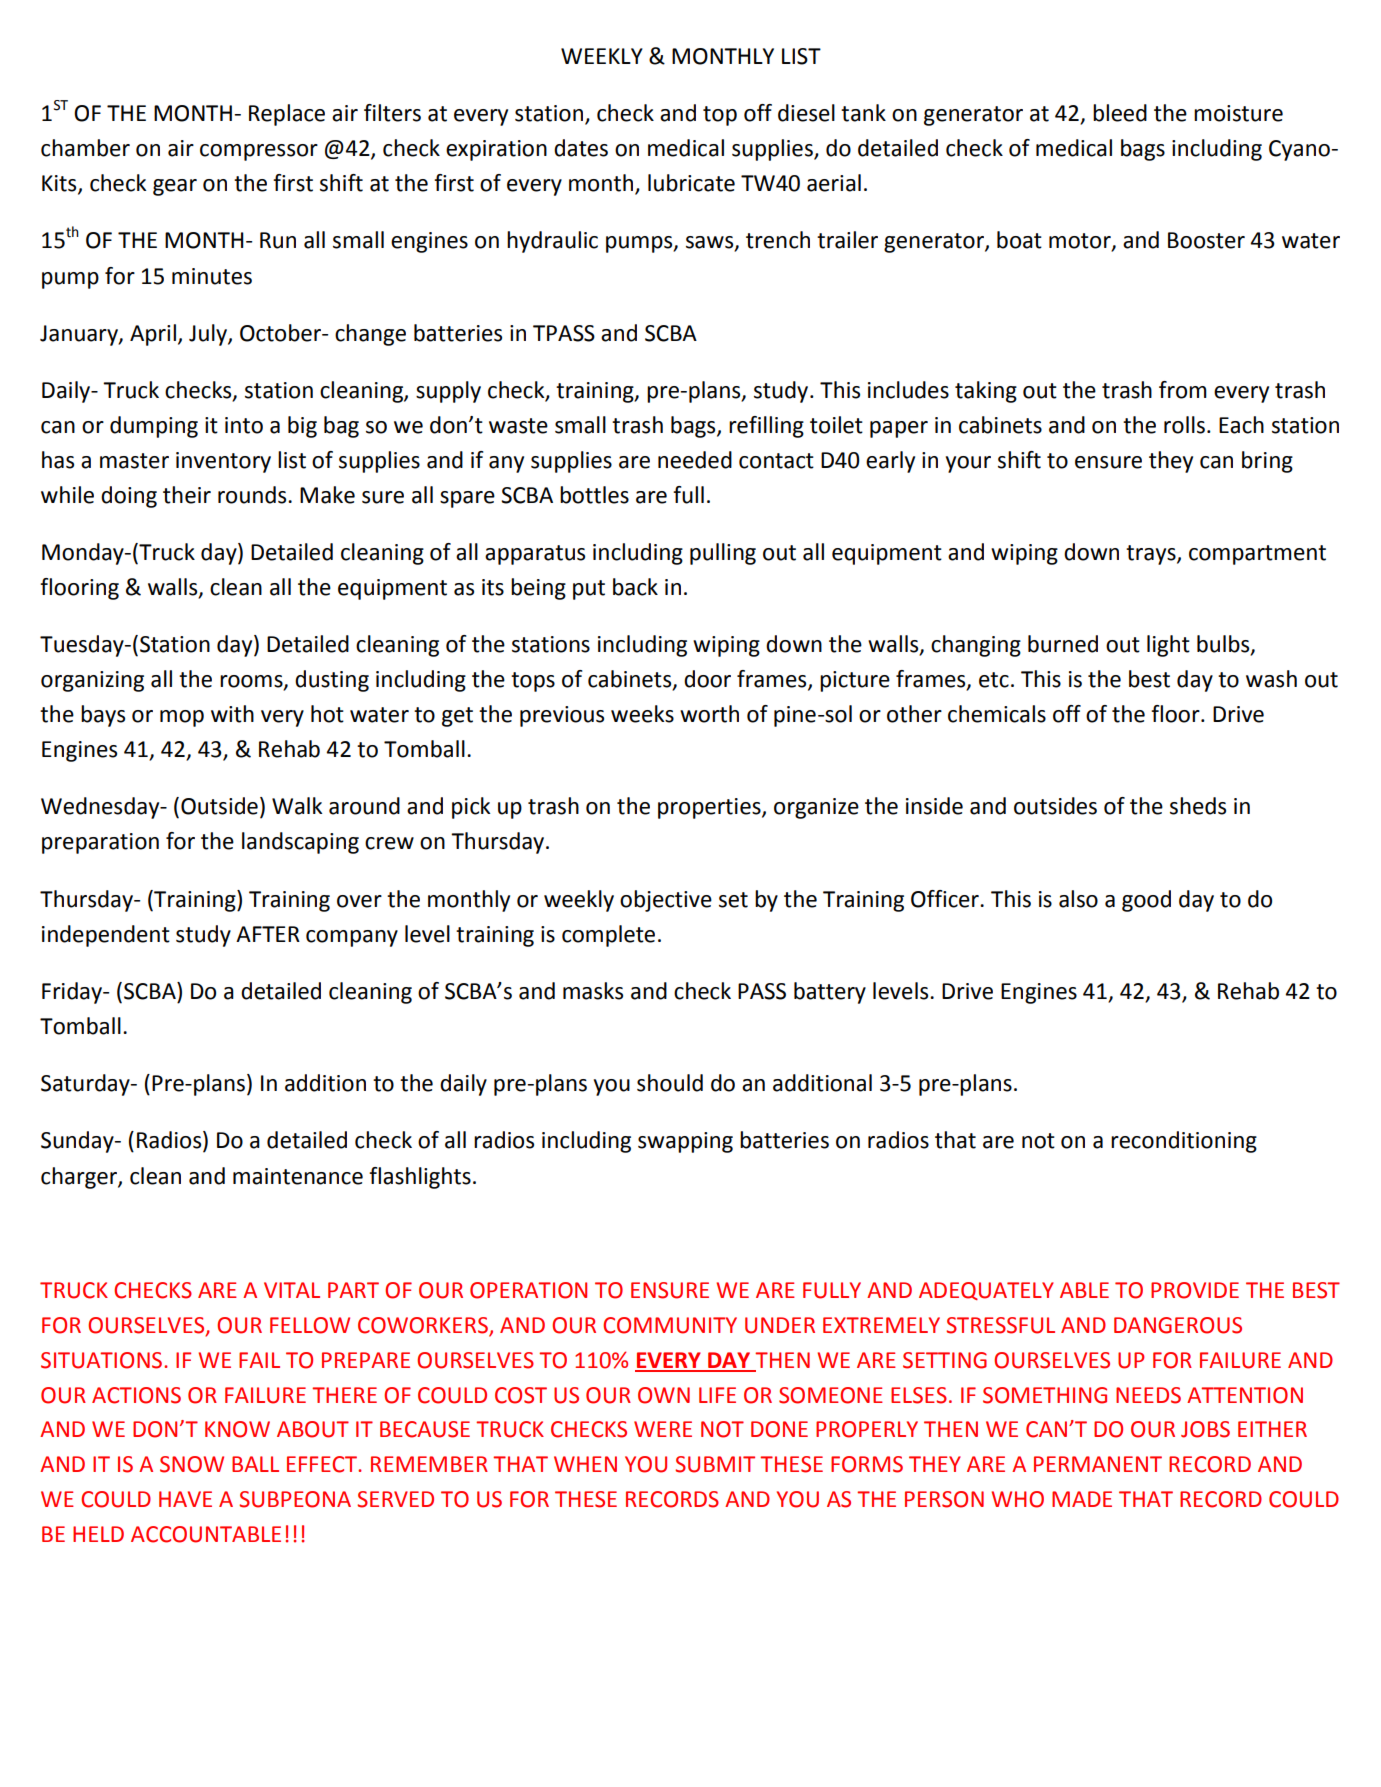 The height and width of the screenshot is (1787, 1381). I want to click on sheds, so click(1198, 806).
